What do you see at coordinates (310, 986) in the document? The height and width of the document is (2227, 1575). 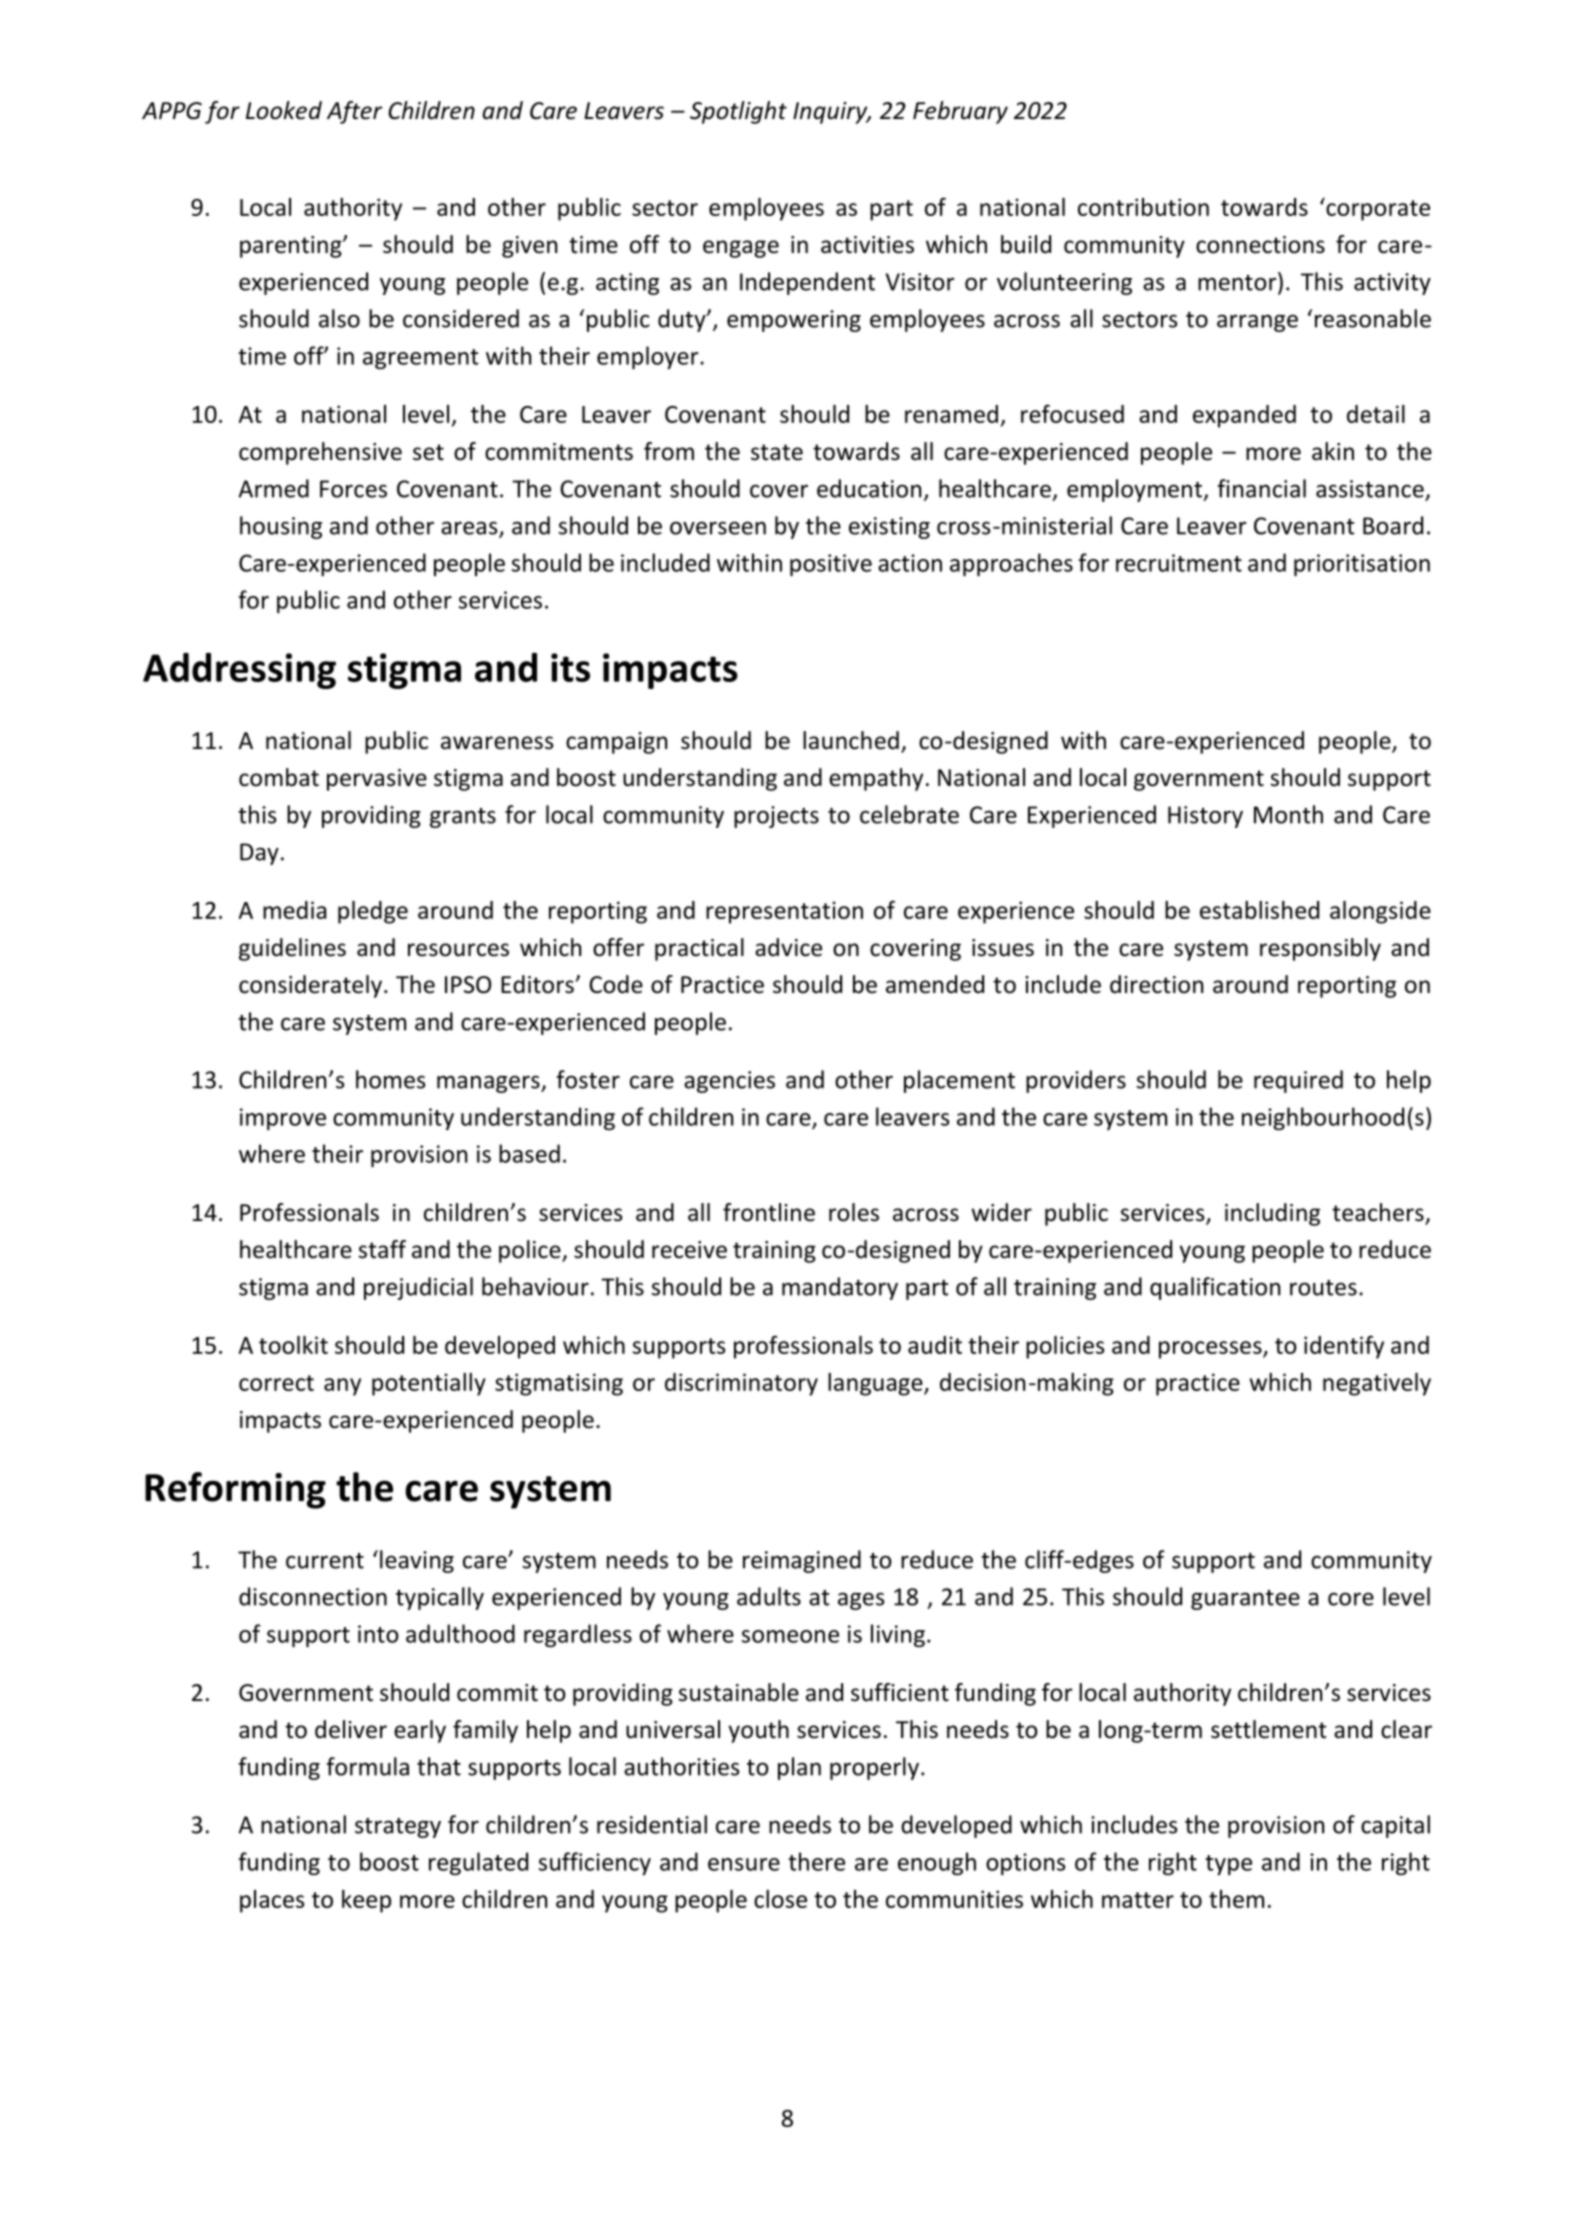 I see `considerately` at bounding box center [310, 986].
